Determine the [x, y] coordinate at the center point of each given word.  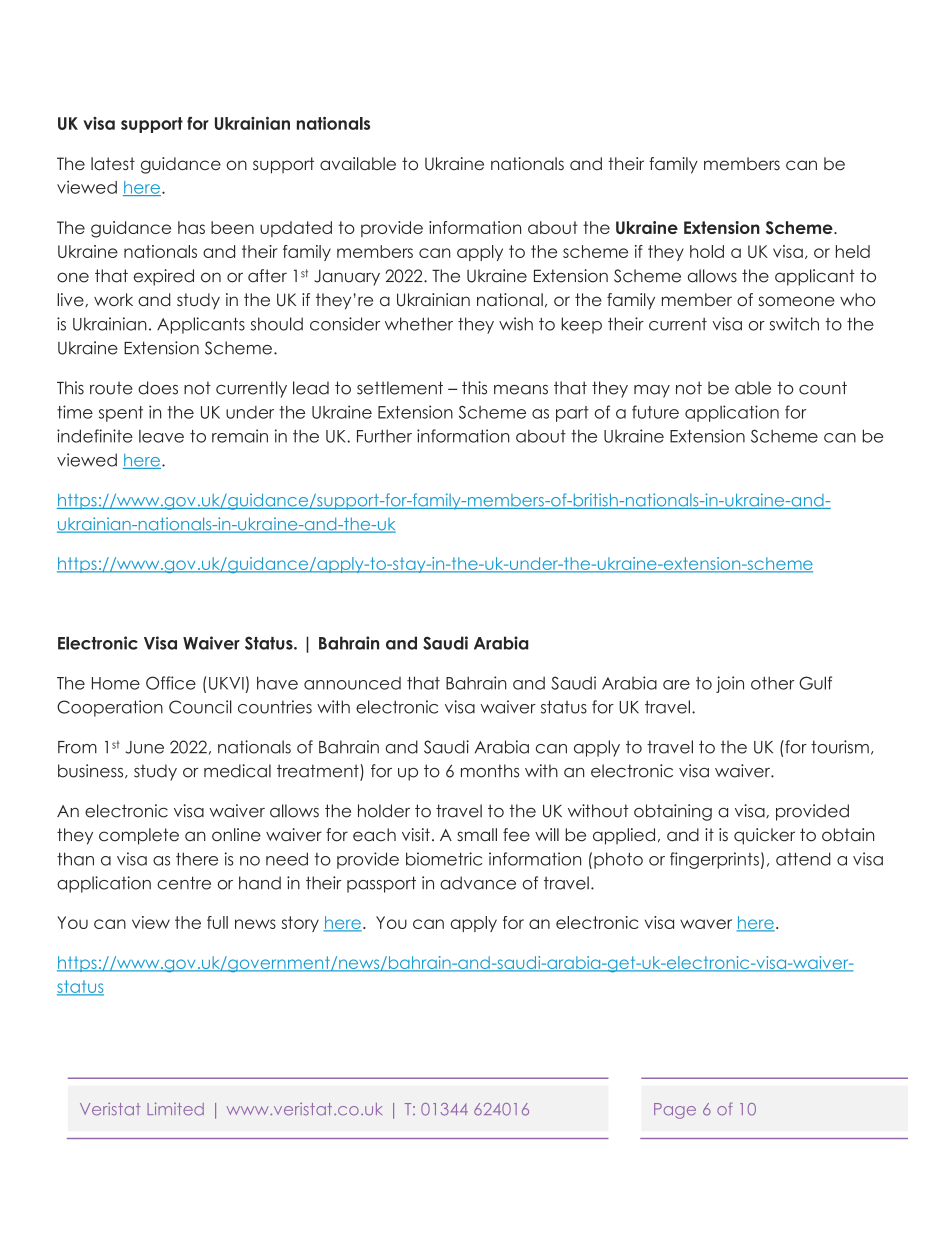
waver [706, 924]
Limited [175, 1109]
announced [352, 683]
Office [171, 683]
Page [675, 1111]
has [191, 227]
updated [296, 229]
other [773, 683]
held [853, 251]
